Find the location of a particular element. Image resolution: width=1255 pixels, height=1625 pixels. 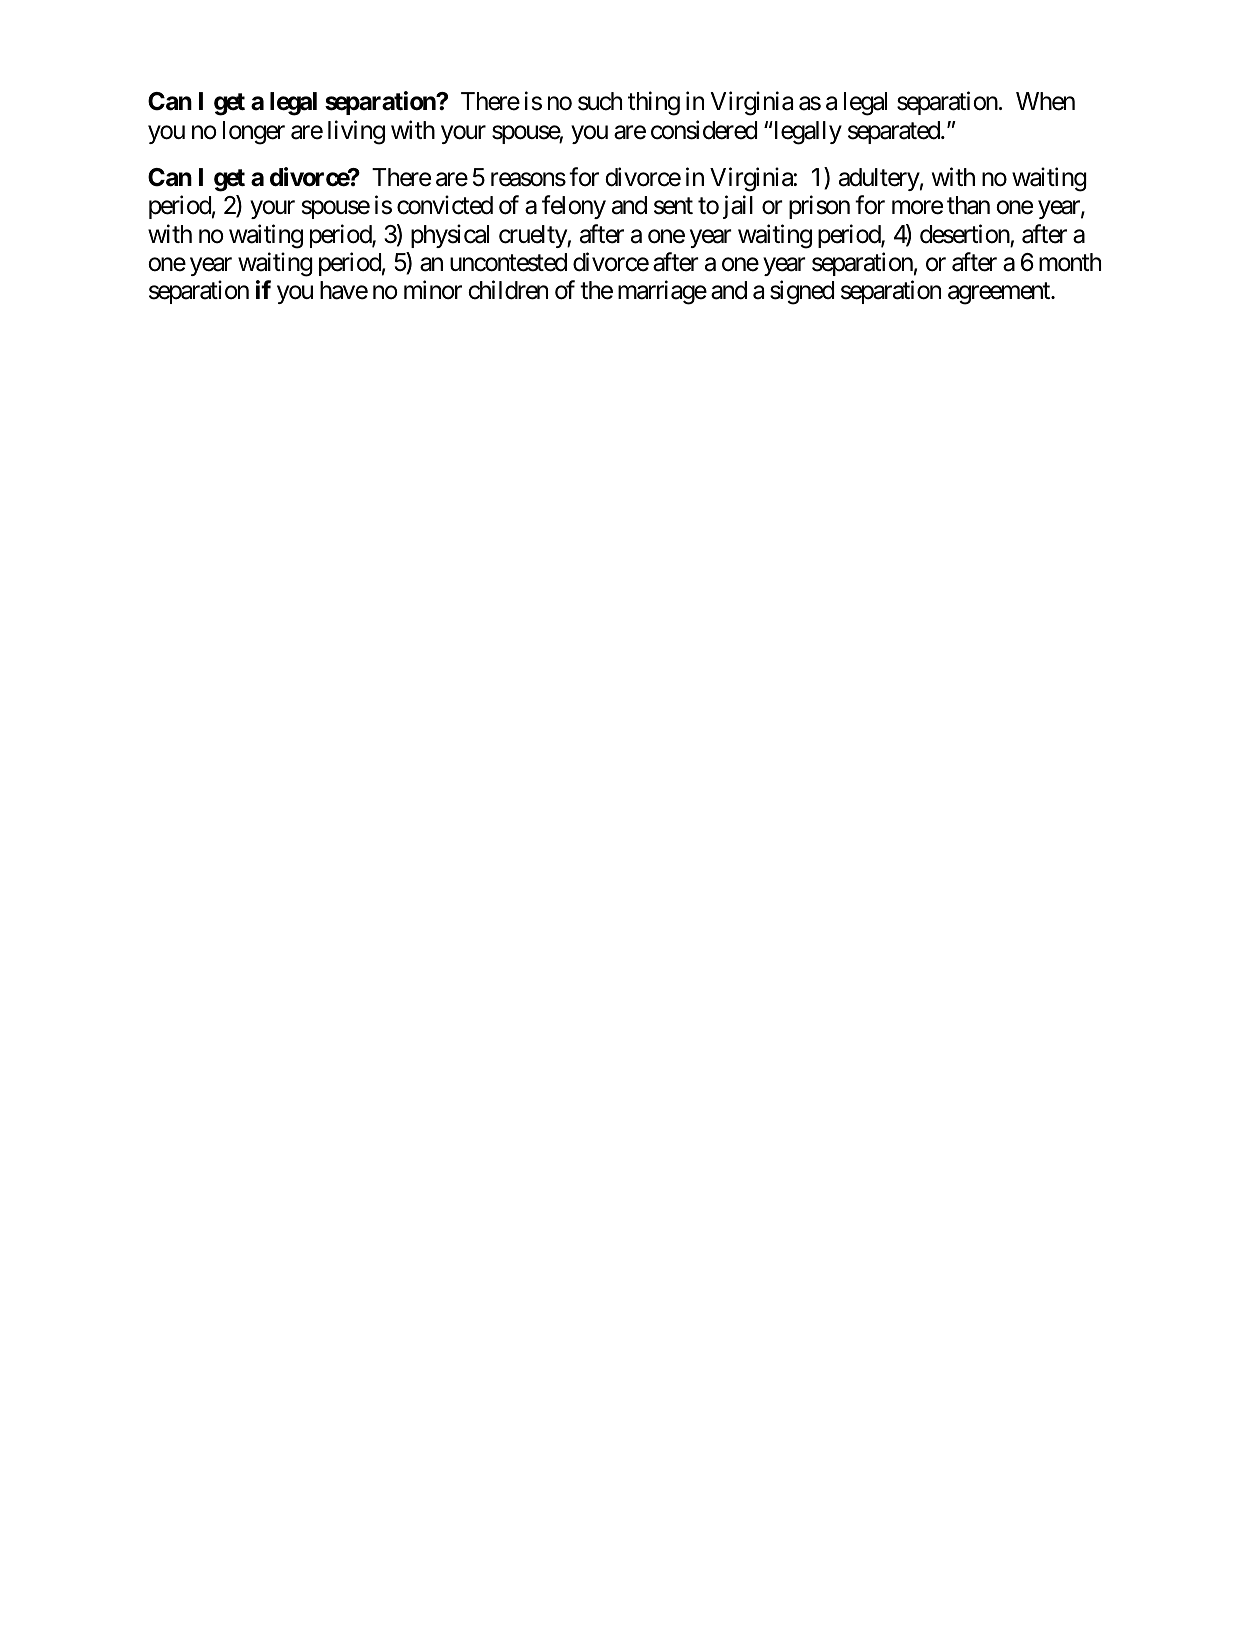

signed is located at coordinates (802, 292).
